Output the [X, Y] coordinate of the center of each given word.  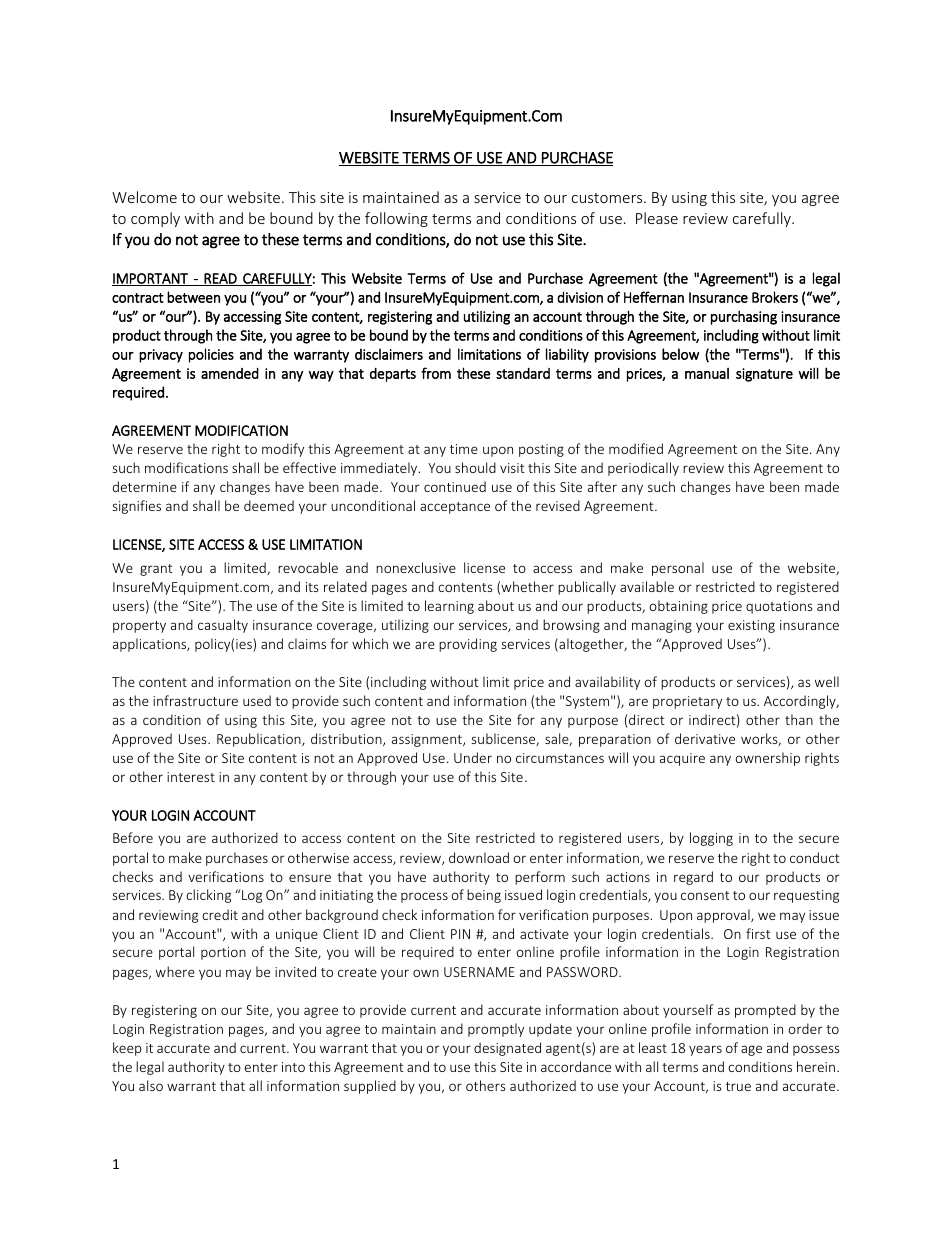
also [151, 1085]
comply [155, 219]
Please [657, 218]
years [705, 1050]
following [396, 219]
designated [507, 1049]
